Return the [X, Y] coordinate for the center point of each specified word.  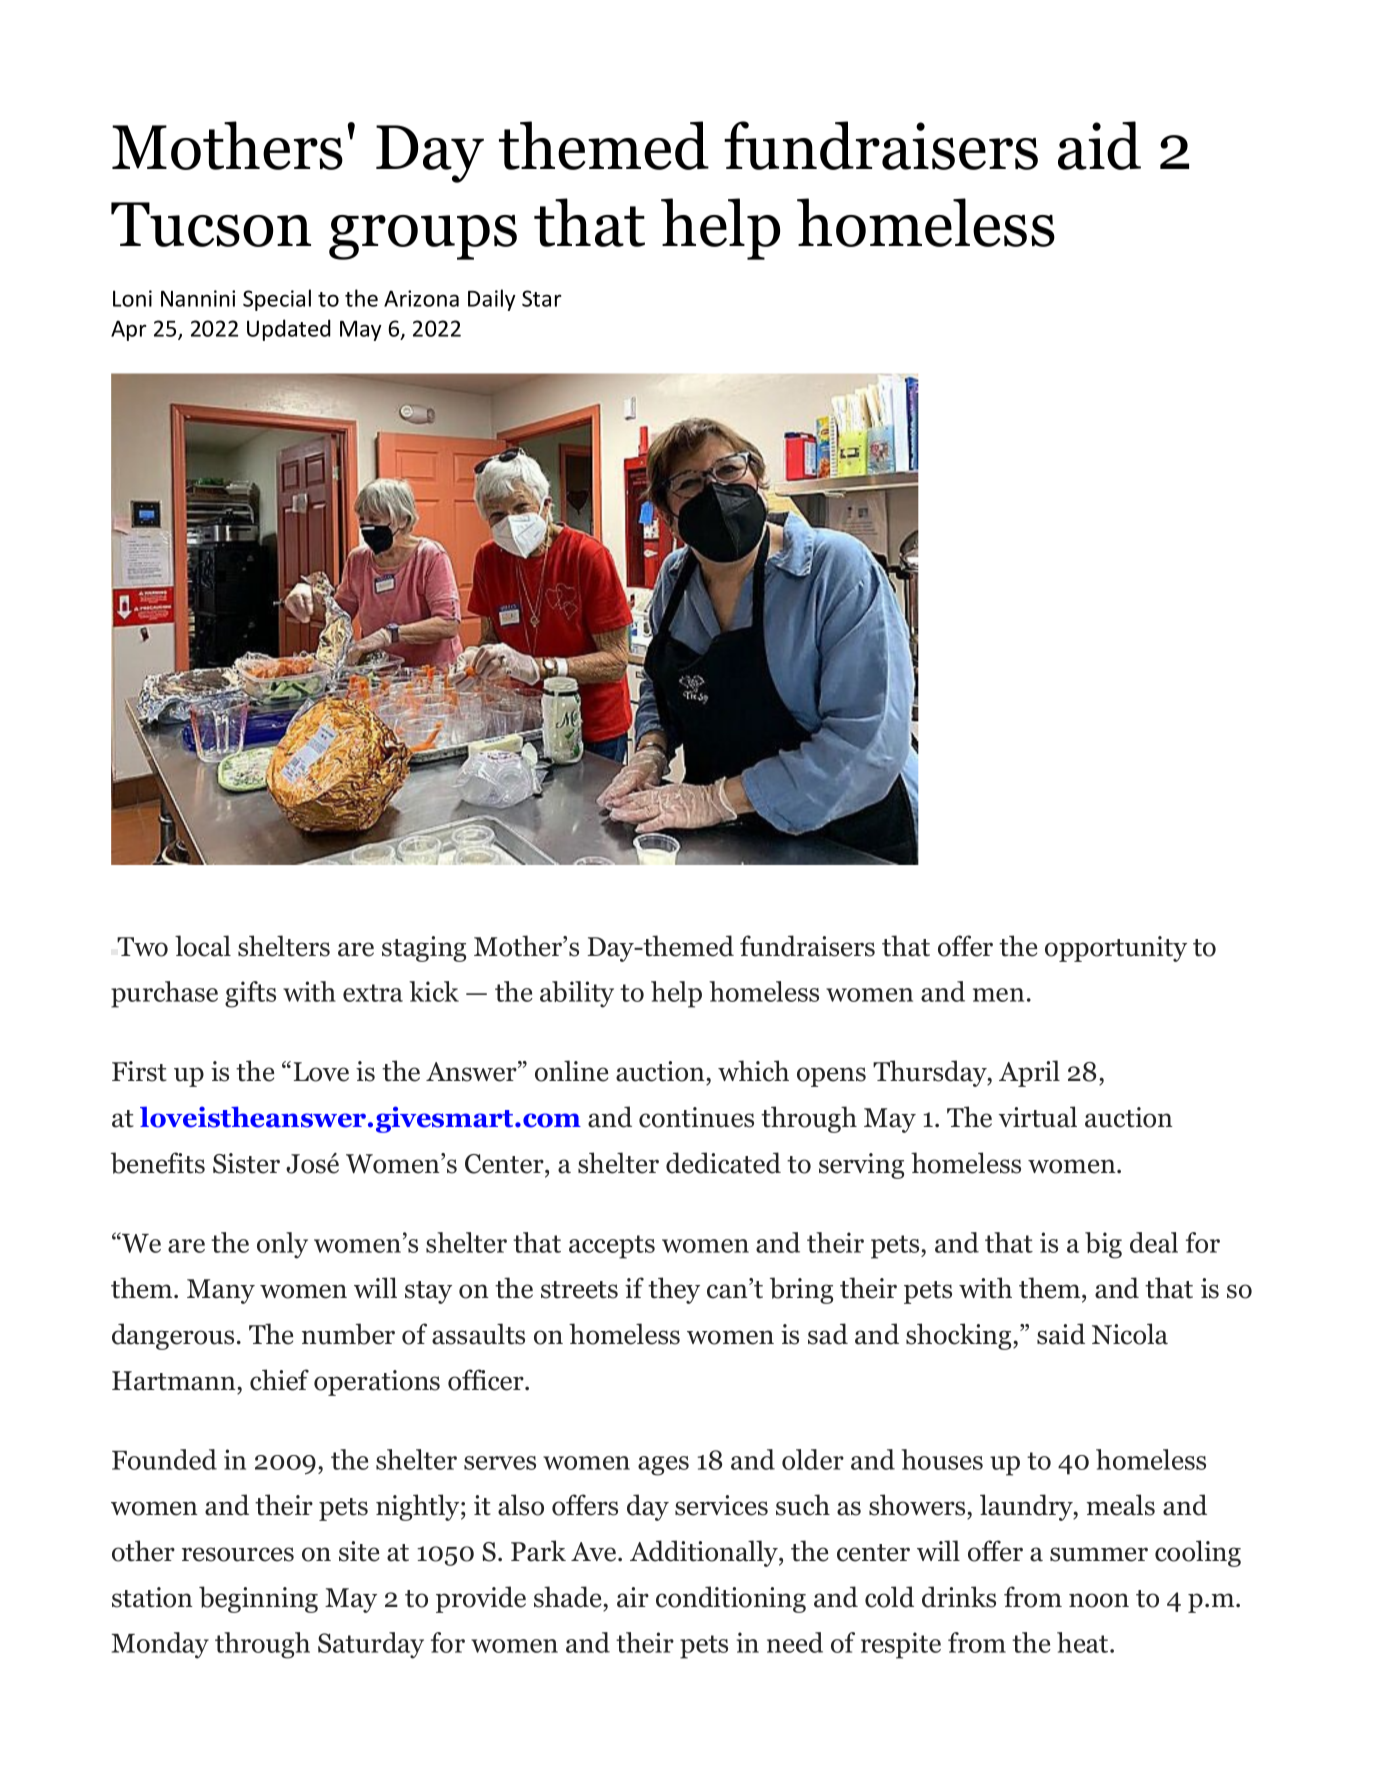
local [203, 946]
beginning [258, 1599]
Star [541, 298]
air [633, 1597]
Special [277, 300]
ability [577, 994]
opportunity [1116, 949]
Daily [492, 300]
